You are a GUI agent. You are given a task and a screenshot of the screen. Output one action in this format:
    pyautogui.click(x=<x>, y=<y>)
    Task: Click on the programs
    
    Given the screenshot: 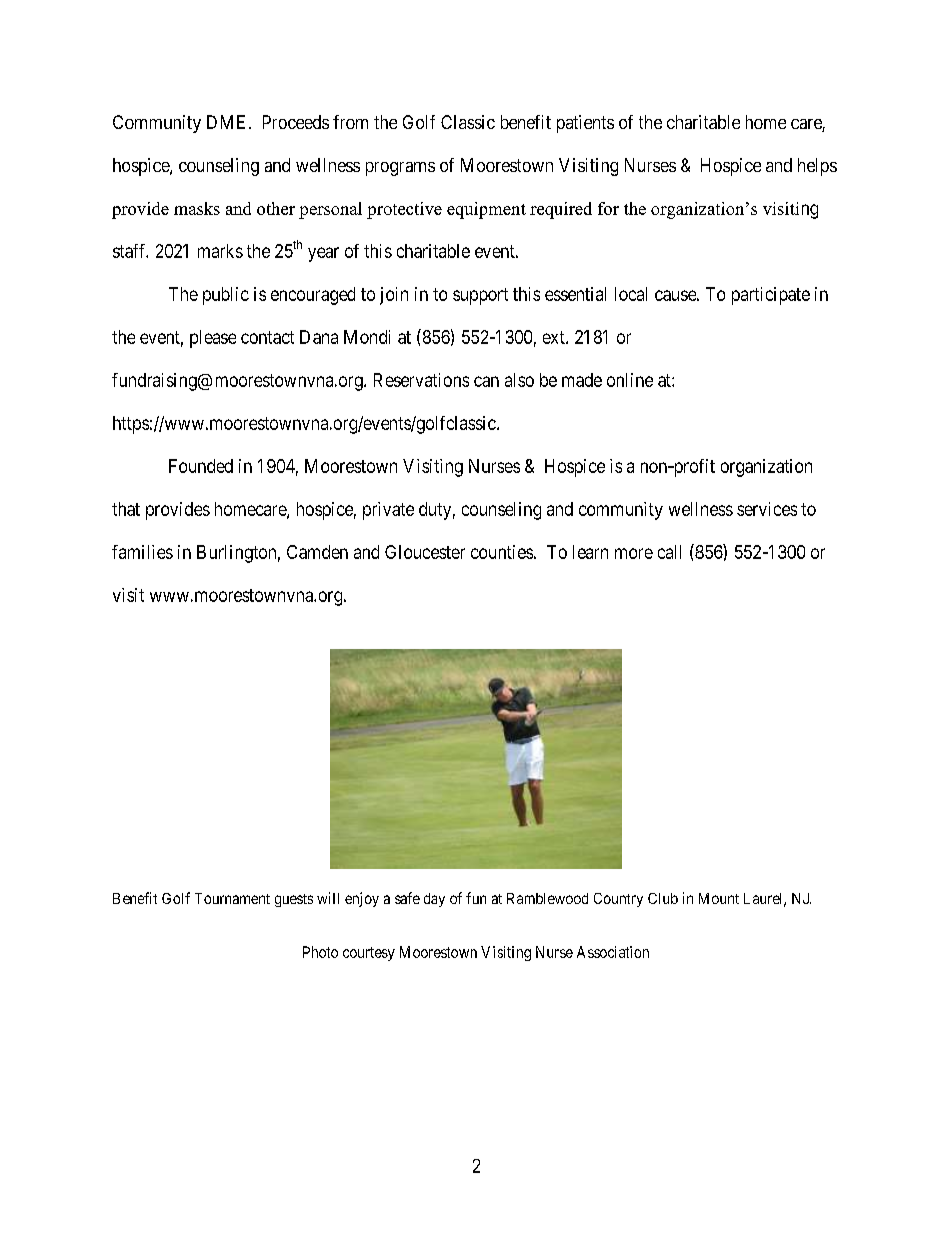 What is the action you would take?
    pyautogui.click(x=400, y=169)
